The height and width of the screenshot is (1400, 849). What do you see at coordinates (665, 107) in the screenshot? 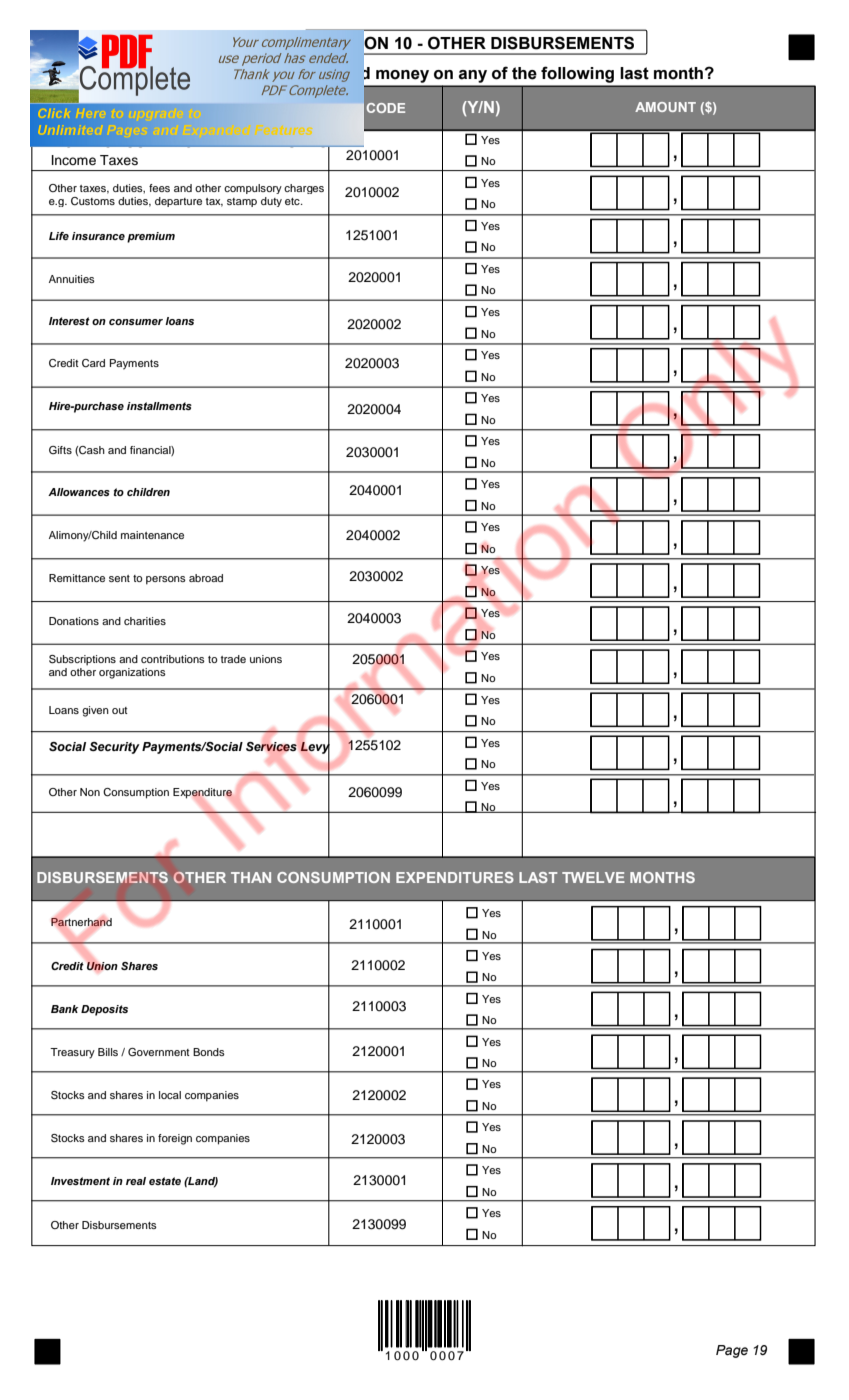
I see `AMOUNT` at bounding box center [665, 107].
